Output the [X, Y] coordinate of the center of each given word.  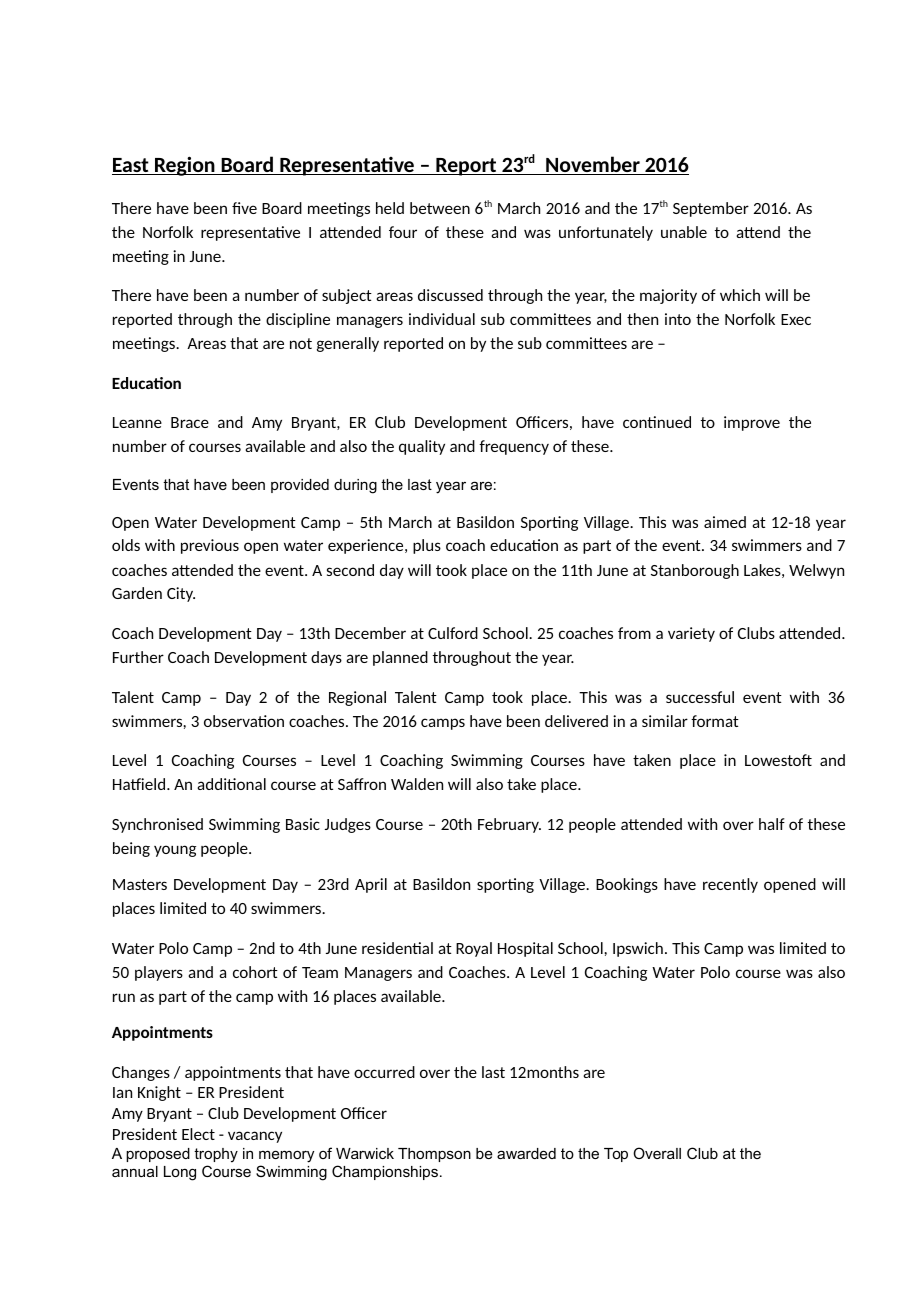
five [244, 208]
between [440, 208]
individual [442, 319]
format [715, 721]
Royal [474, 949]
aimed [725, 522]
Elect [198, 1134]
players [159, 973]
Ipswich [638, 949]
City [181, 594]
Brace [190, 422]
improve [752, 423]
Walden [417, 784]
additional [231, 784]
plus [427, 546]
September [711, 209]
